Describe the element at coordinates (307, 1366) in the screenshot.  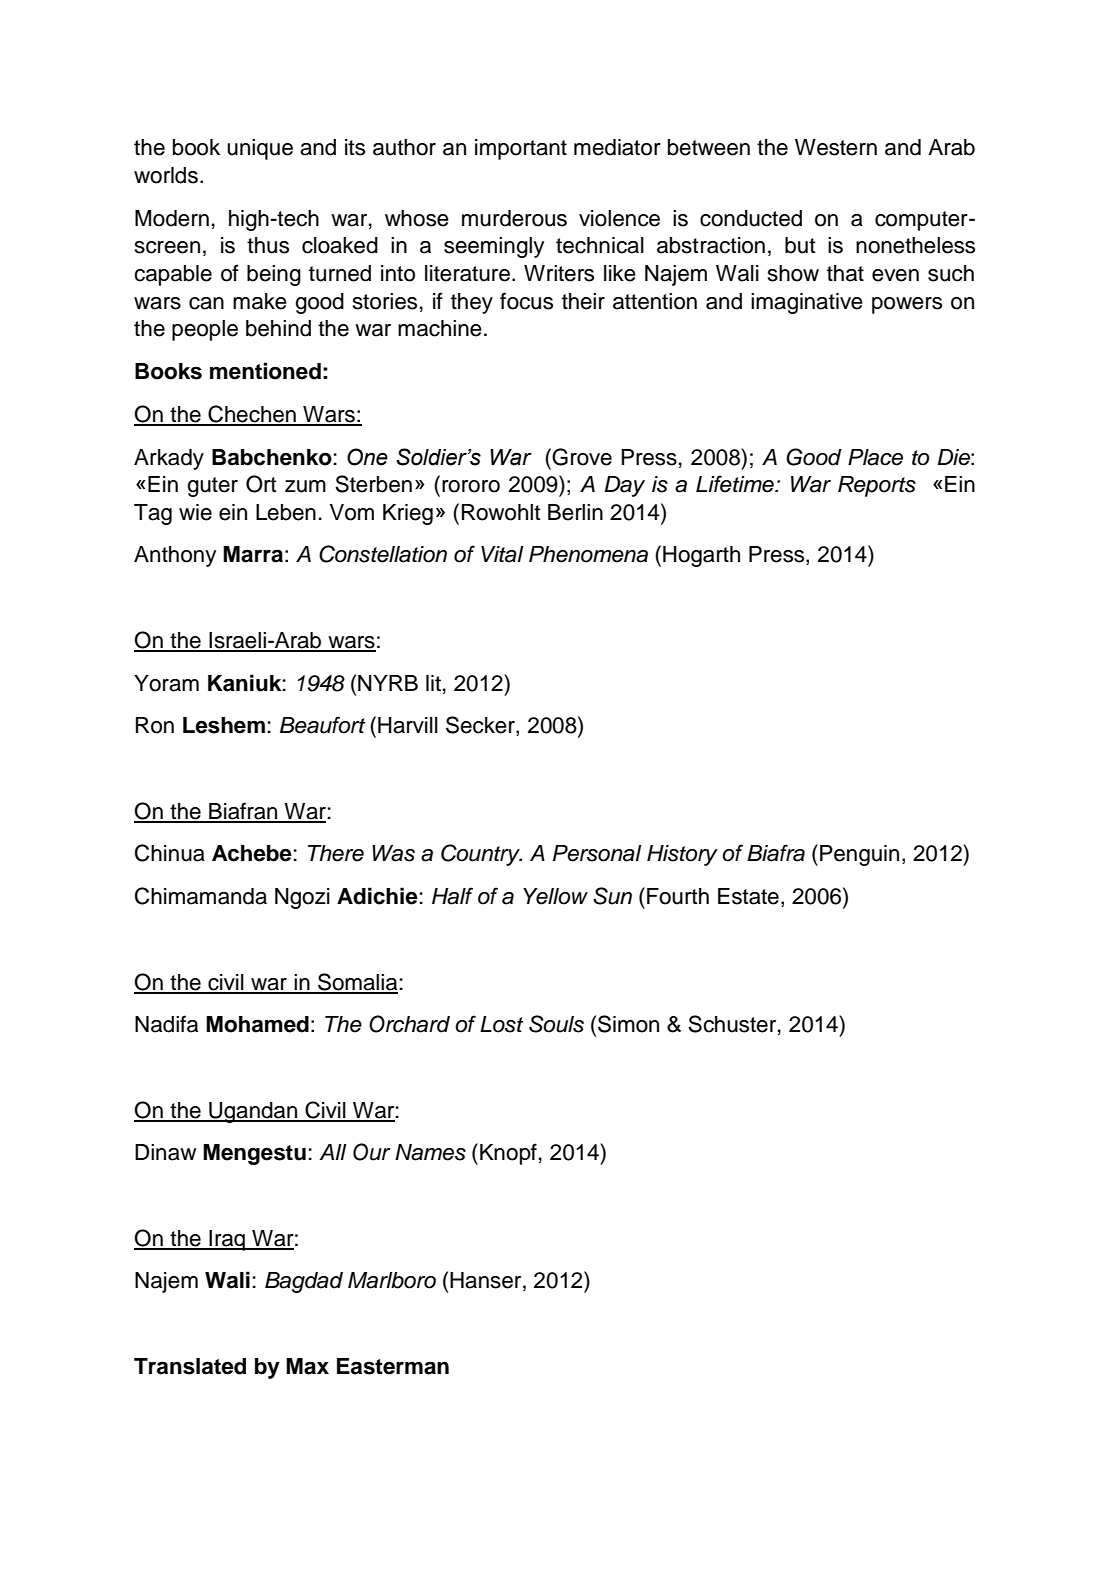
I see `Max` at that location.
